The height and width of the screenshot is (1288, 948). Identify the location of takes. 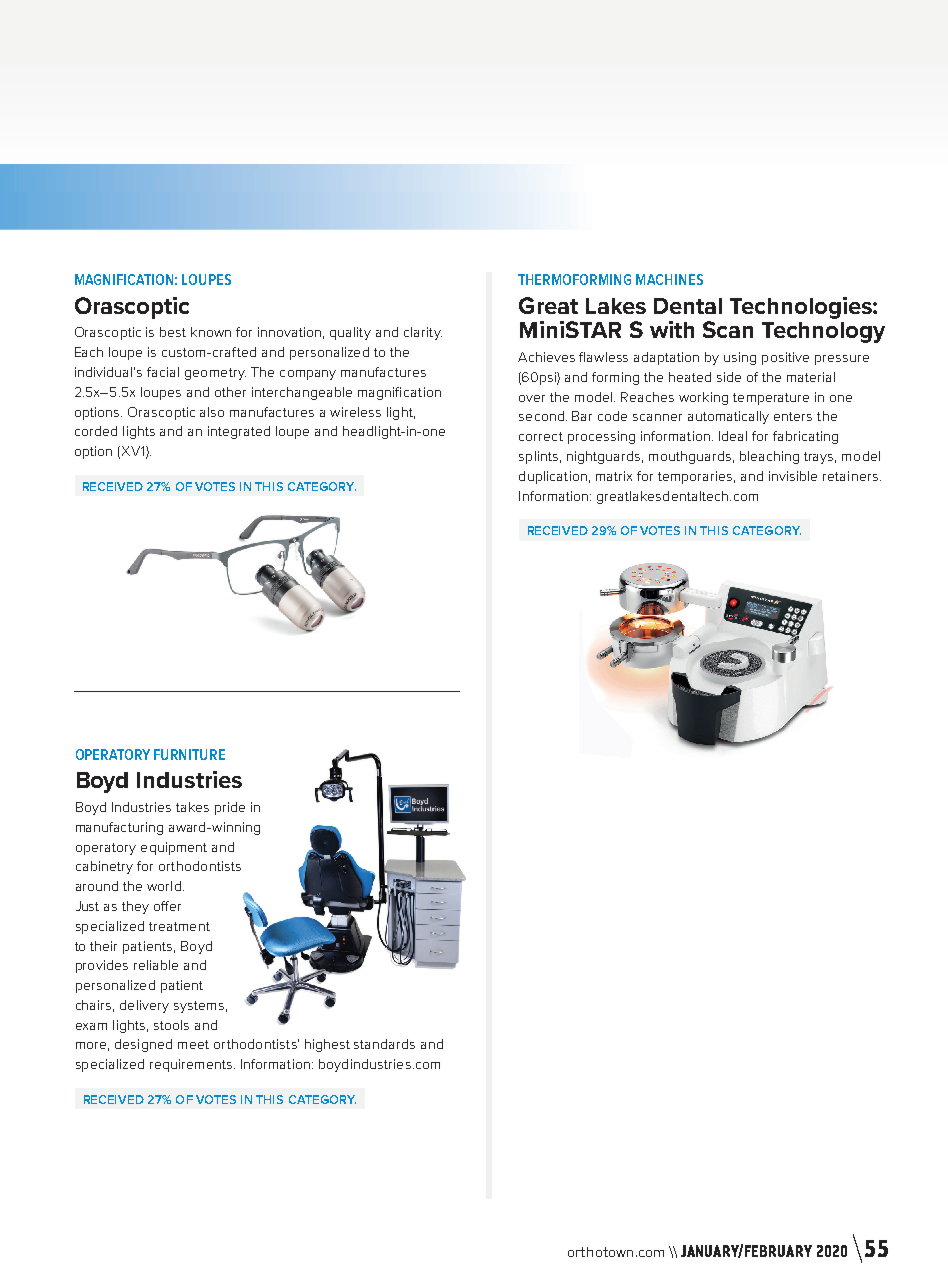
(192, 807).
